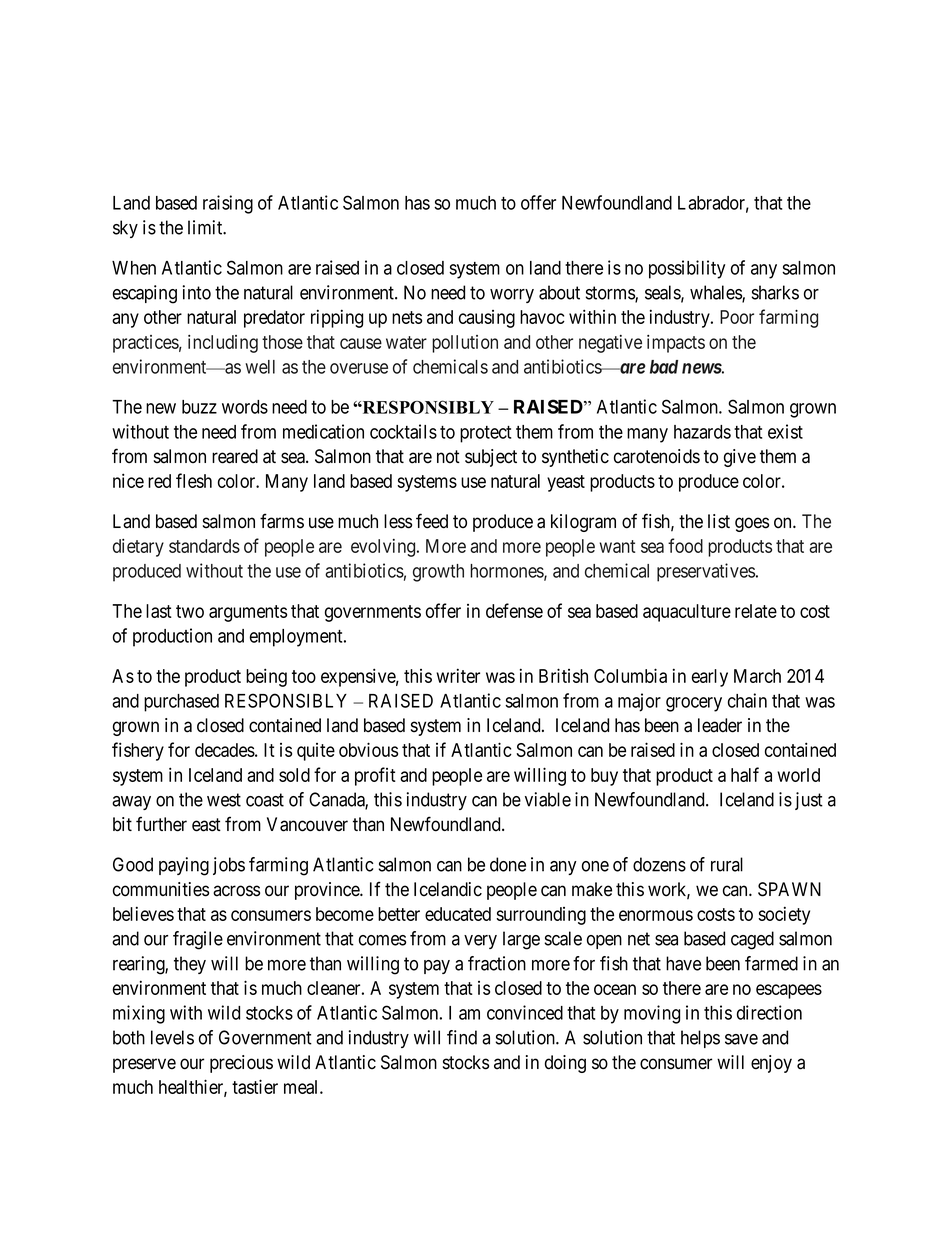 The width and height of the document is (952, 1233). Describe the element at coordinates (241, 1064) in the document. I see `precious` at that location.
